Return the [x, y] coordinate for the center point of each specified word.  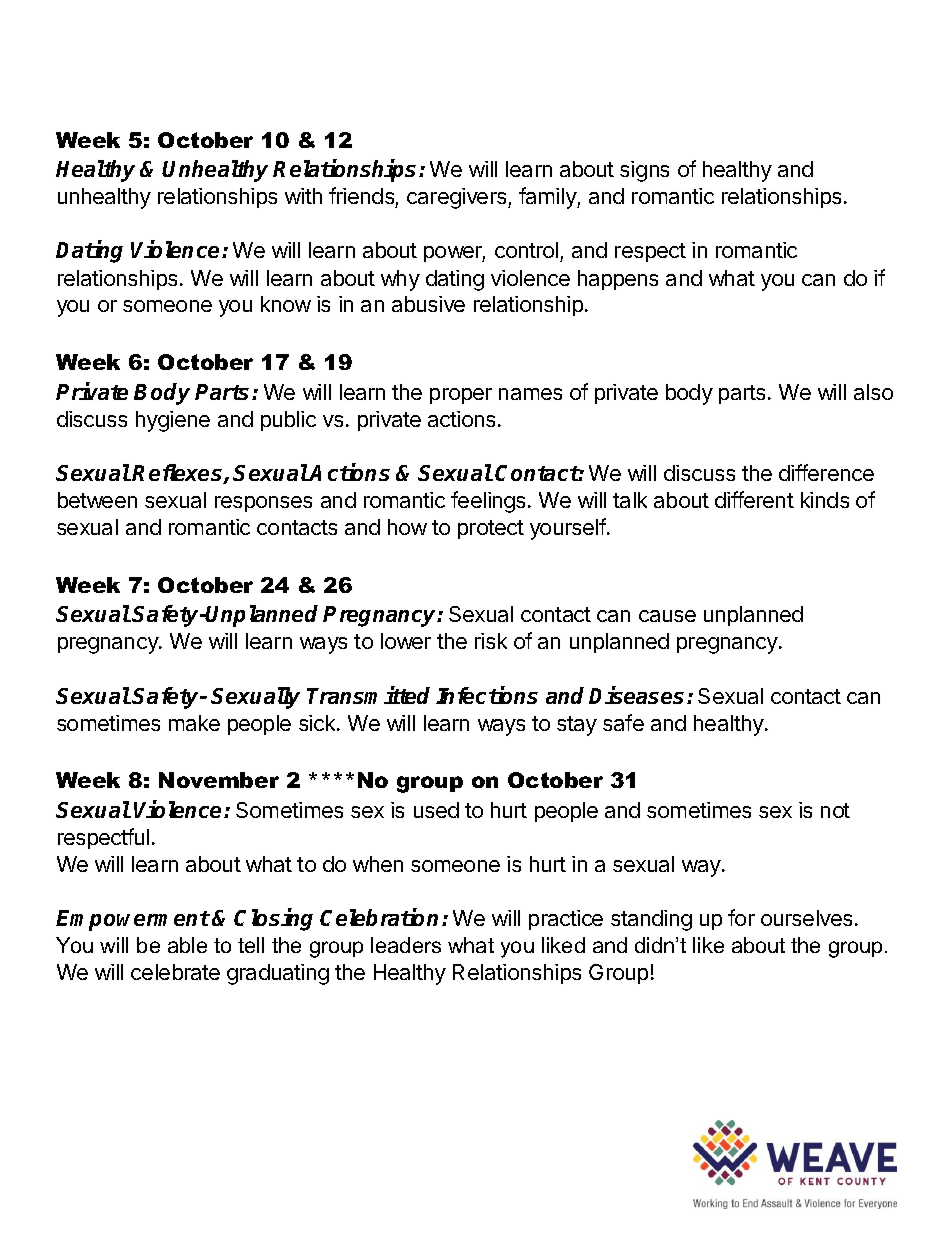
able [187, 945]
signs [644, 171]
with [303, 196]
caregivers [458, 198]
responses [263, 504]
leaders [406, 945]
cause [667, 616]
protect [491, 529]
